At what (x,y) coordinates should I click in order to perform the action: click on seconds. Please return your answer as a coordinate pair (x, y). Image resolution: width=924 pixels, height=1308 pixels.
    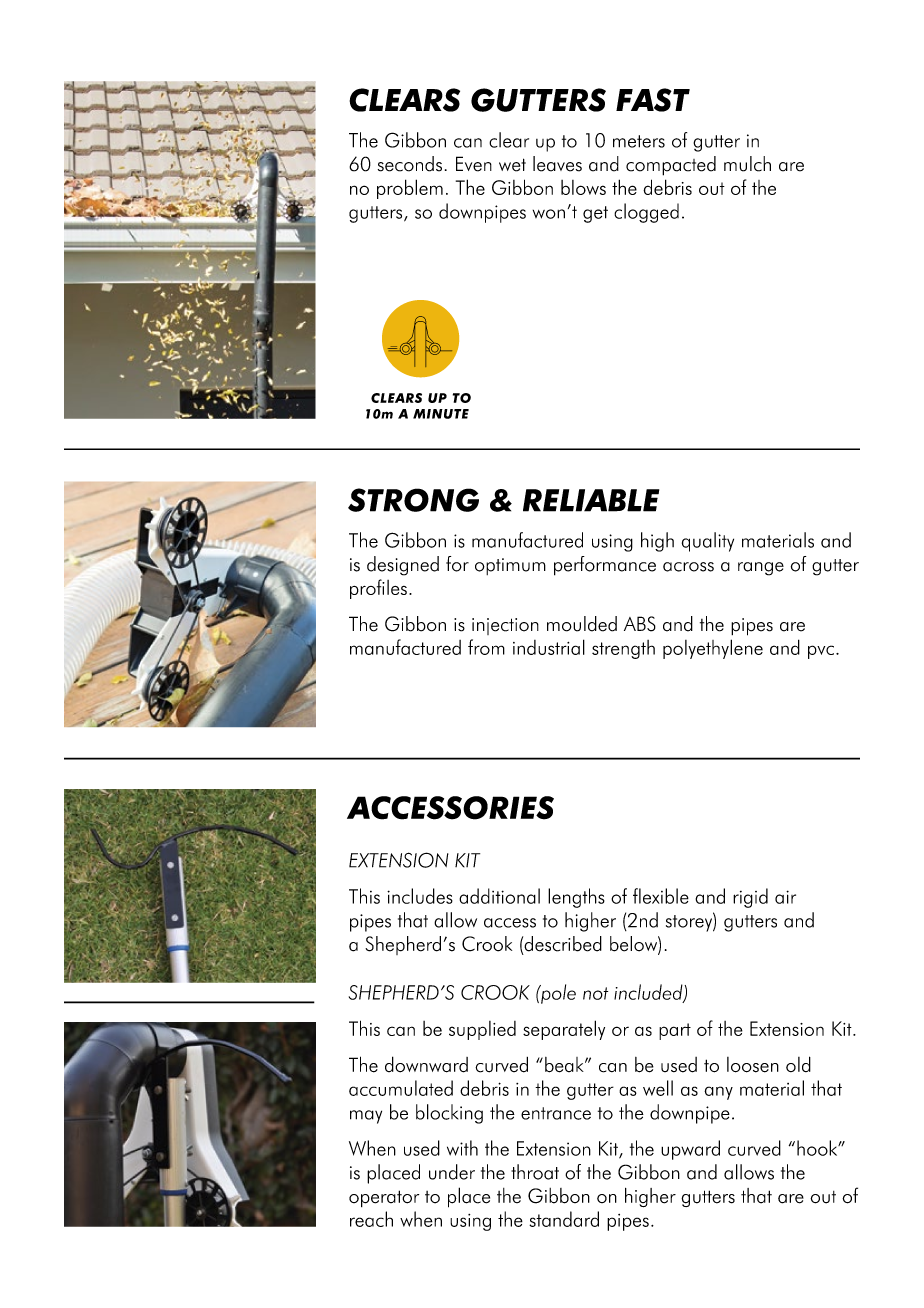
    Looking at the image, I should click on (410, 164).
